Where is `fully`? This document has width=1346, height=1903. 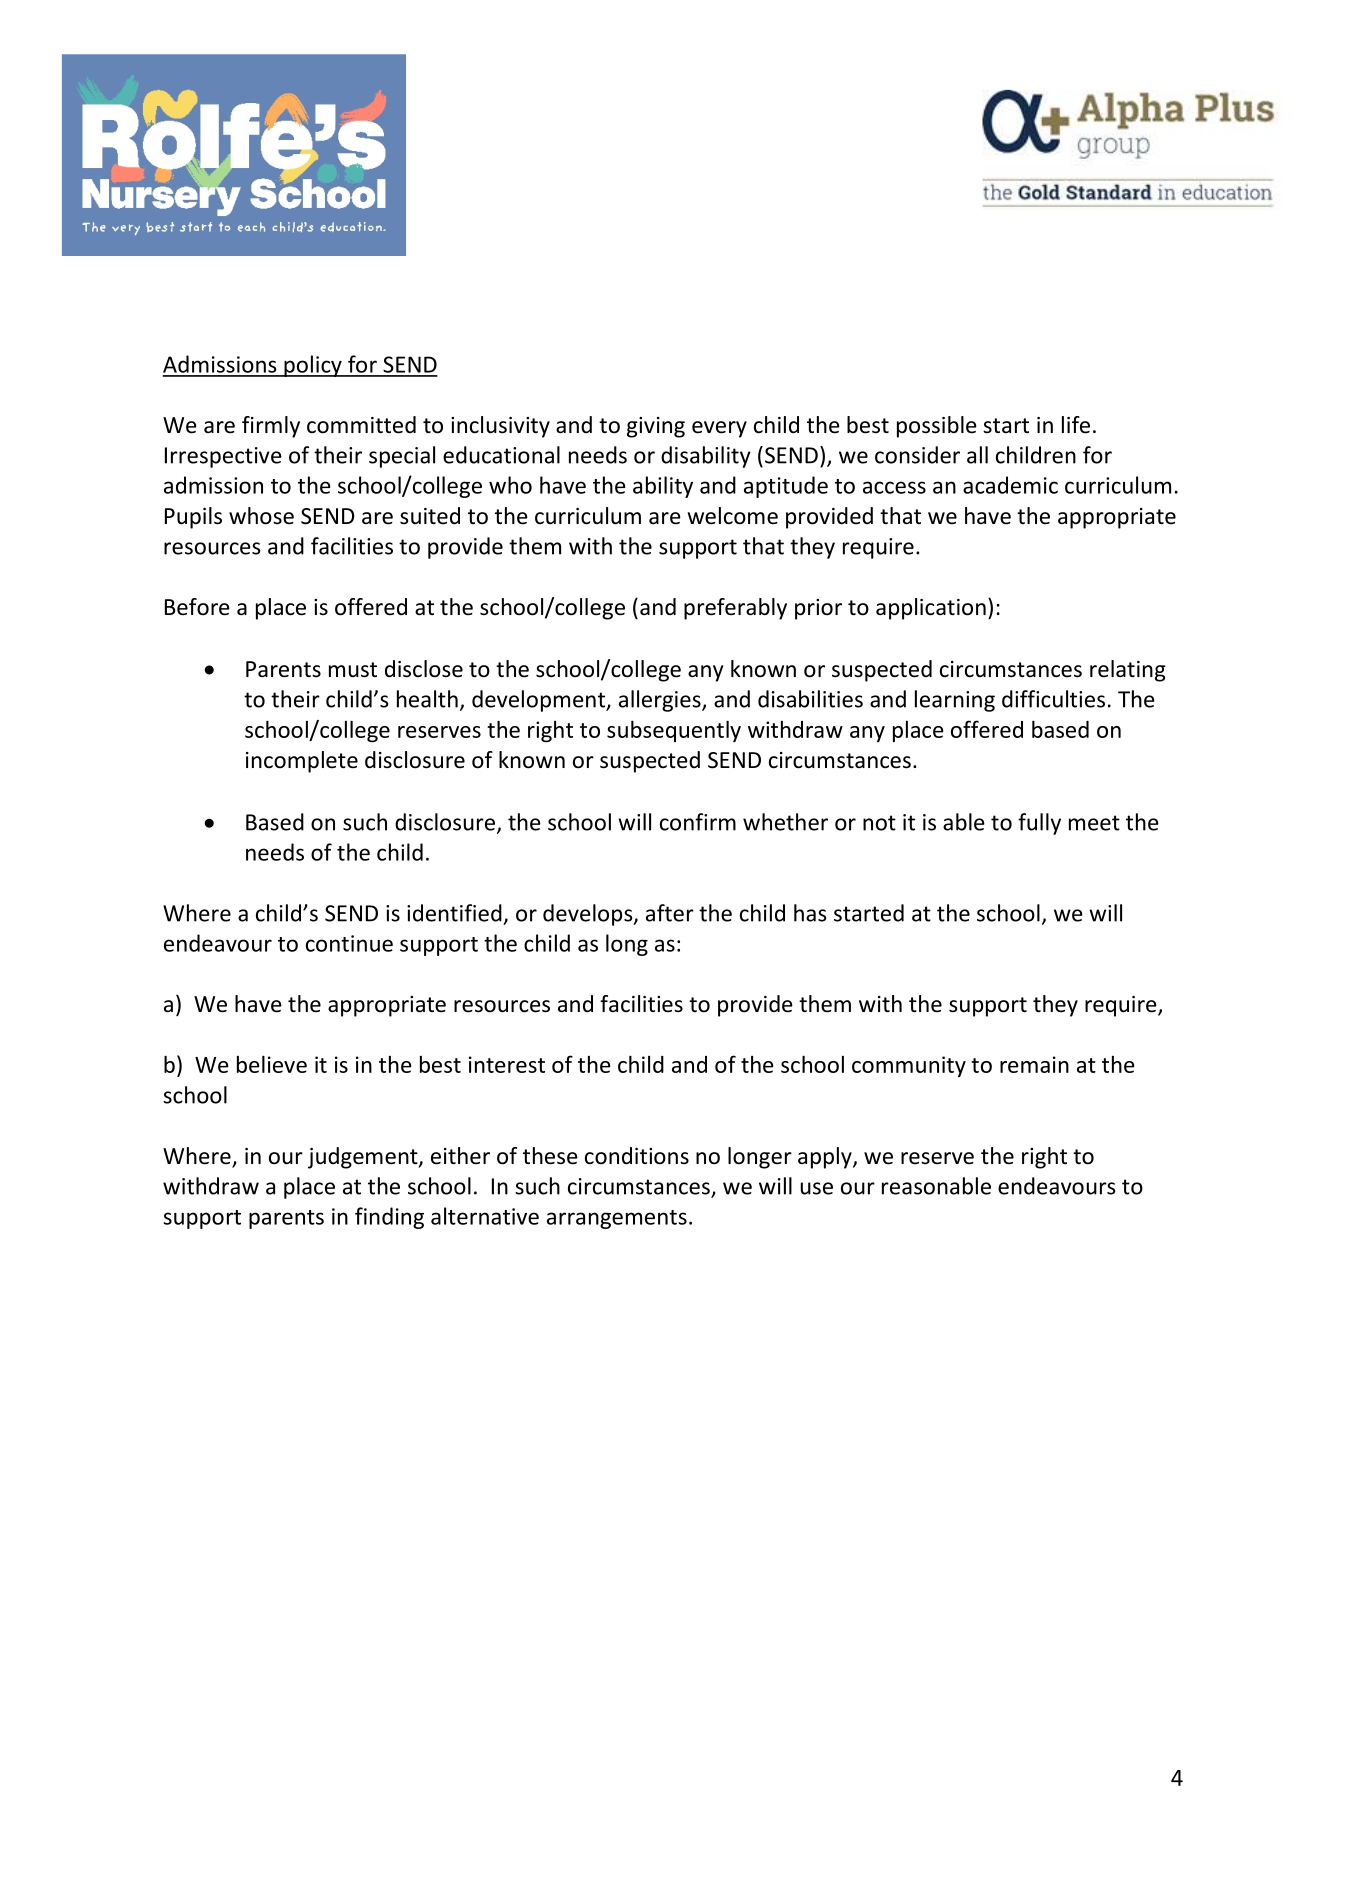 fully is located at coordinates (1039, 824).
